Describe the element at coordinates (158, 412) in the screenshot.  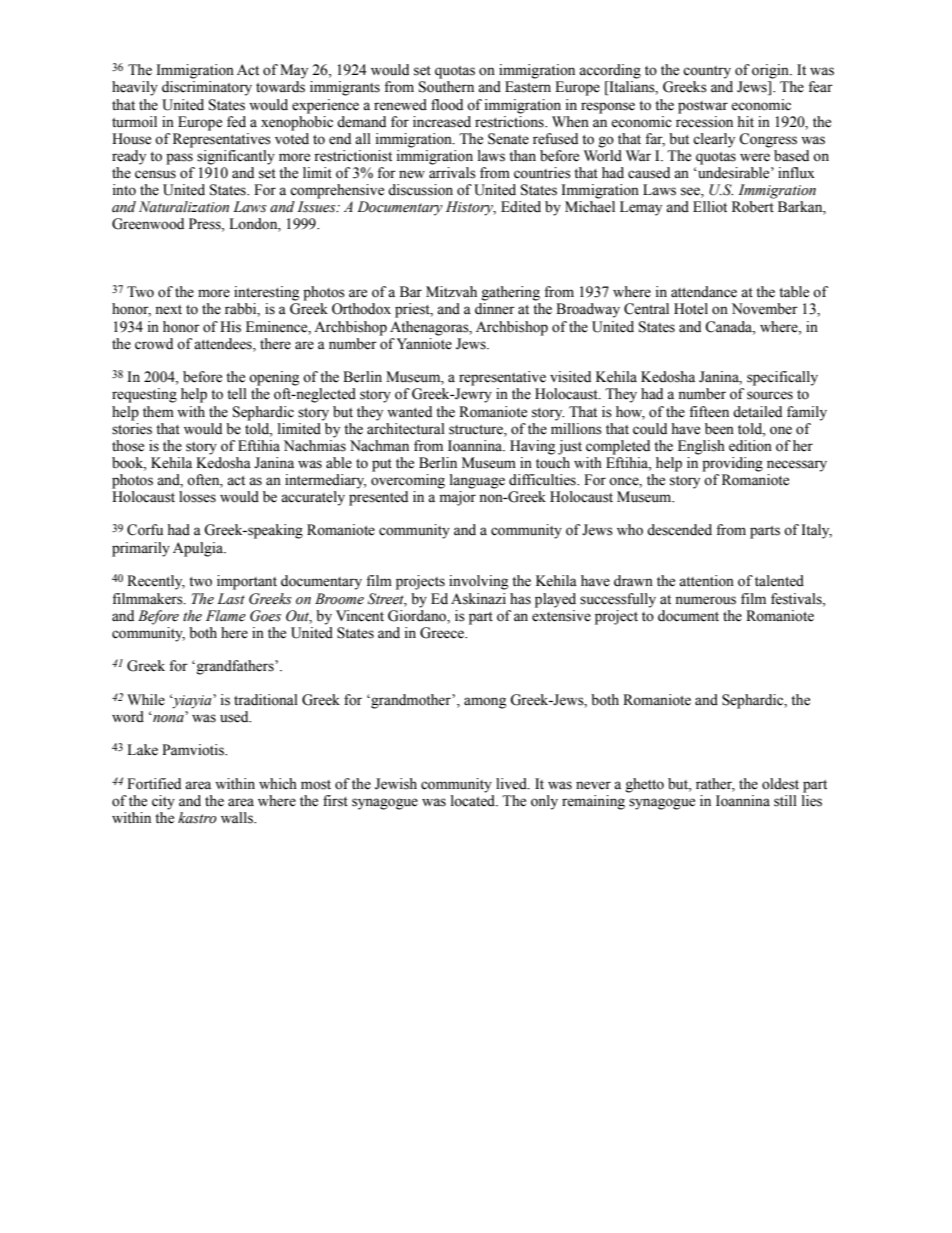
I see `them` at that location.
